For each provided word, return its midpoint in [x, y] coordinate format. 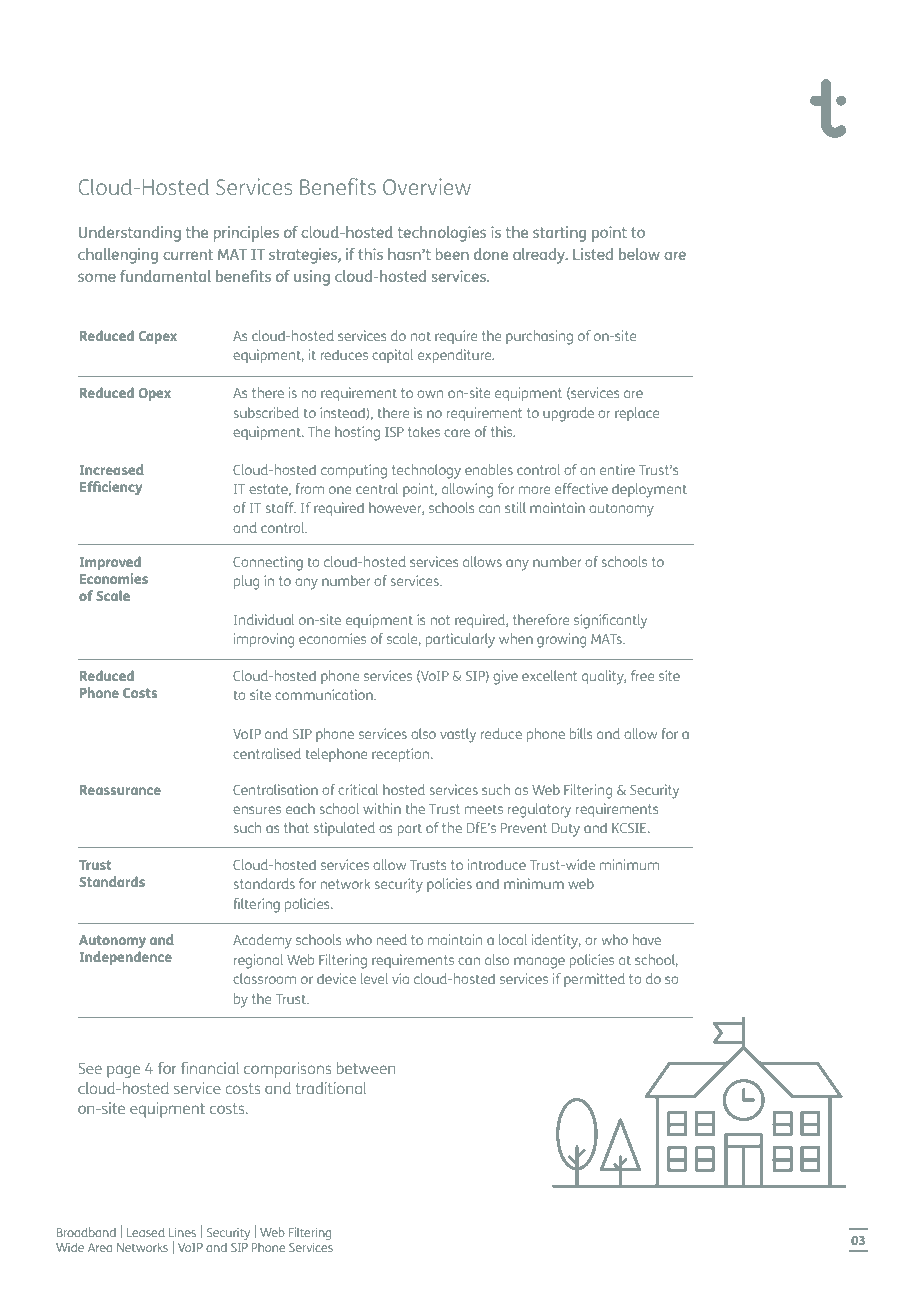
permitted [594, 980]
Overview [427, 186]
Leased [146, 1232]
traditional [331, 1088]
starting [559, 234]
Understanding [130, 234]
